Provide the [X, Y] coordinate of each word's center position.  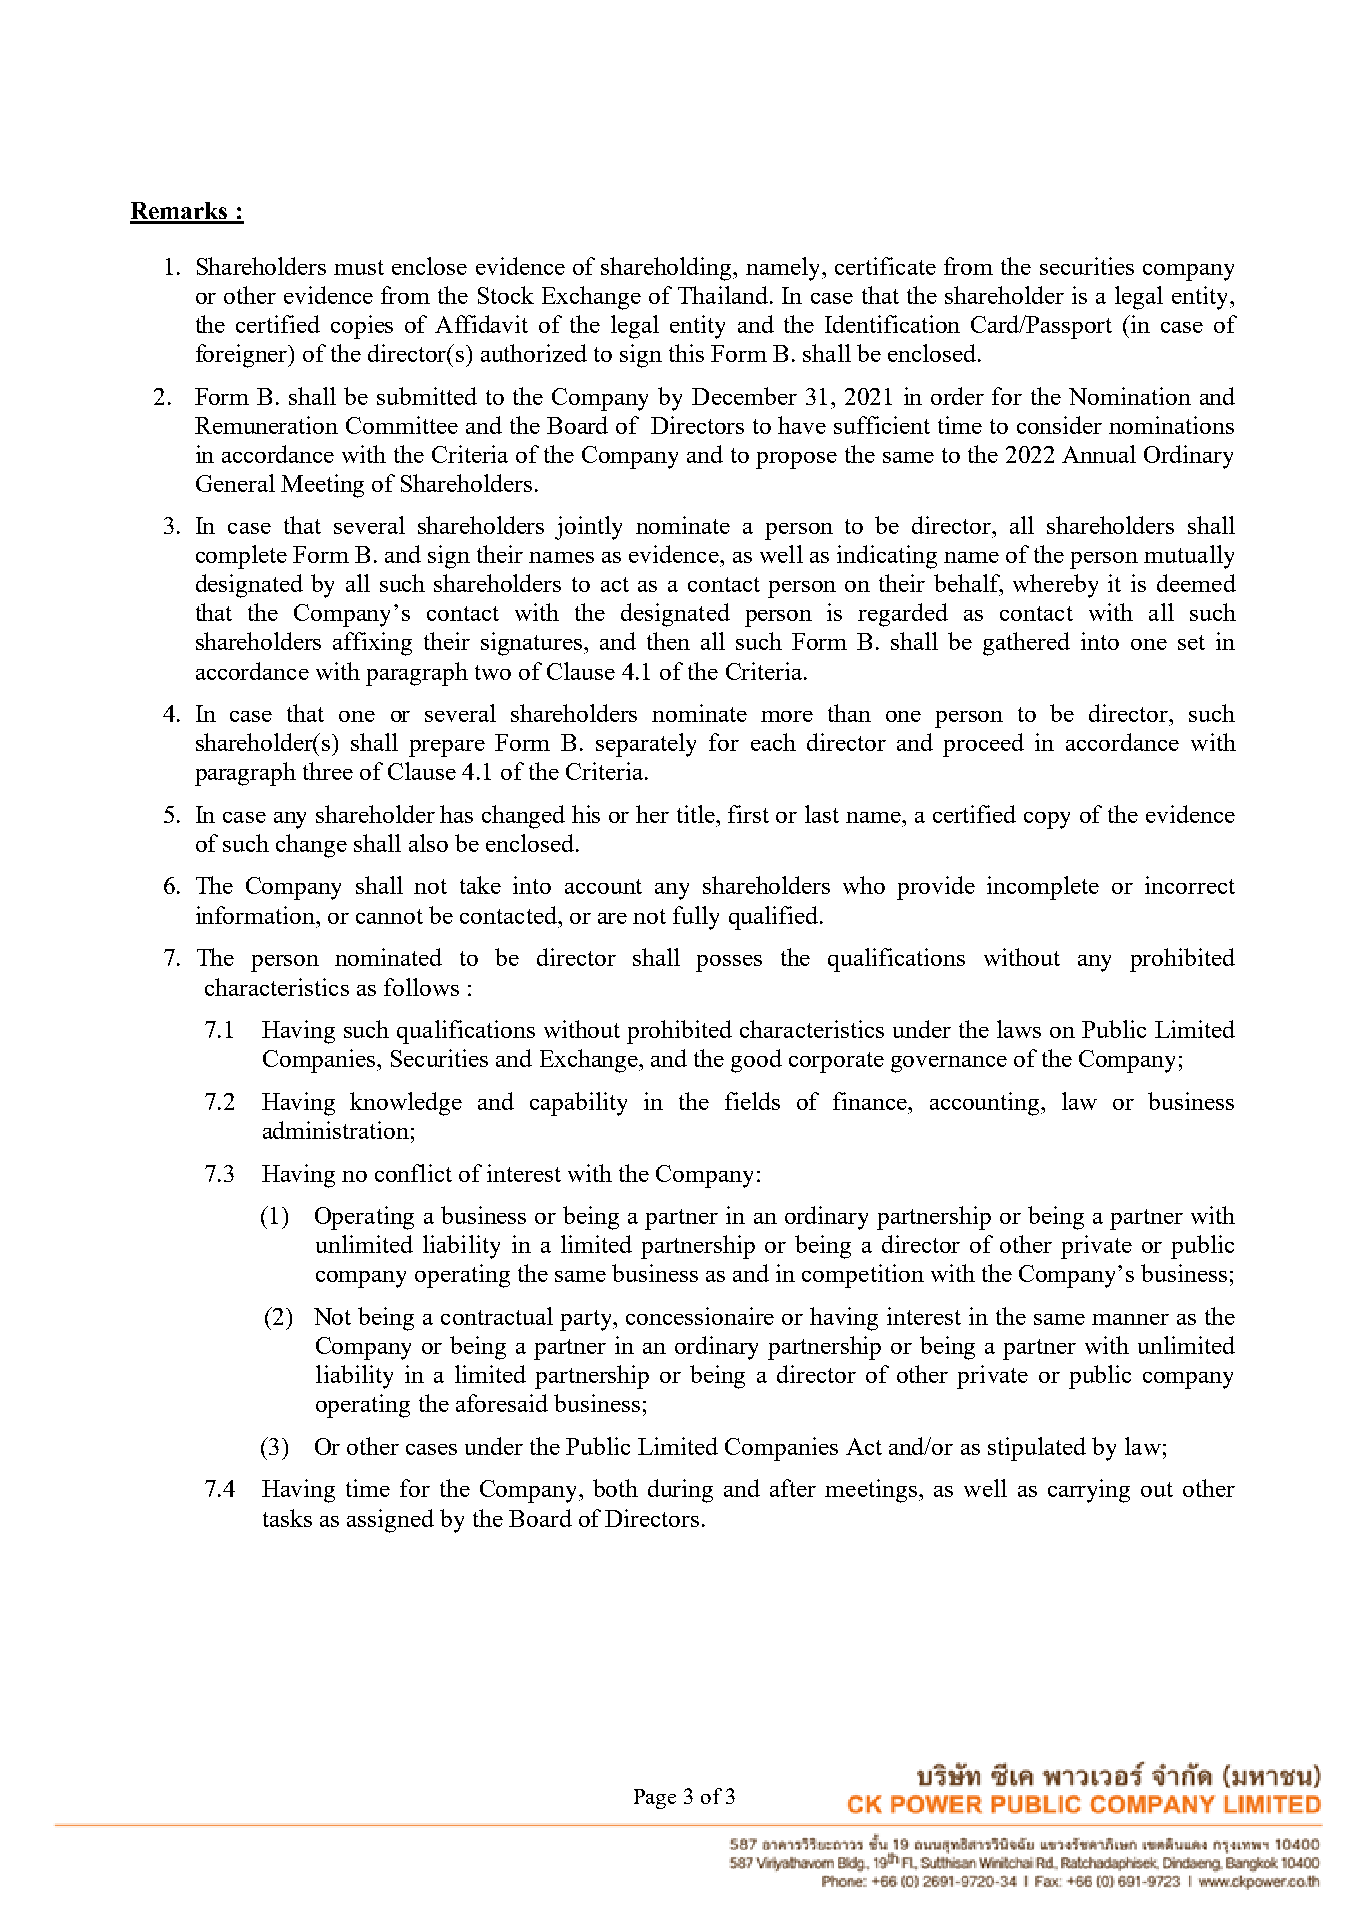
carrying [1089, 1491]
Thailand [723, 295]
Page [655, 1799]
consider [1059, 425]
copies [362, 327]
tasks [287, 1518]
